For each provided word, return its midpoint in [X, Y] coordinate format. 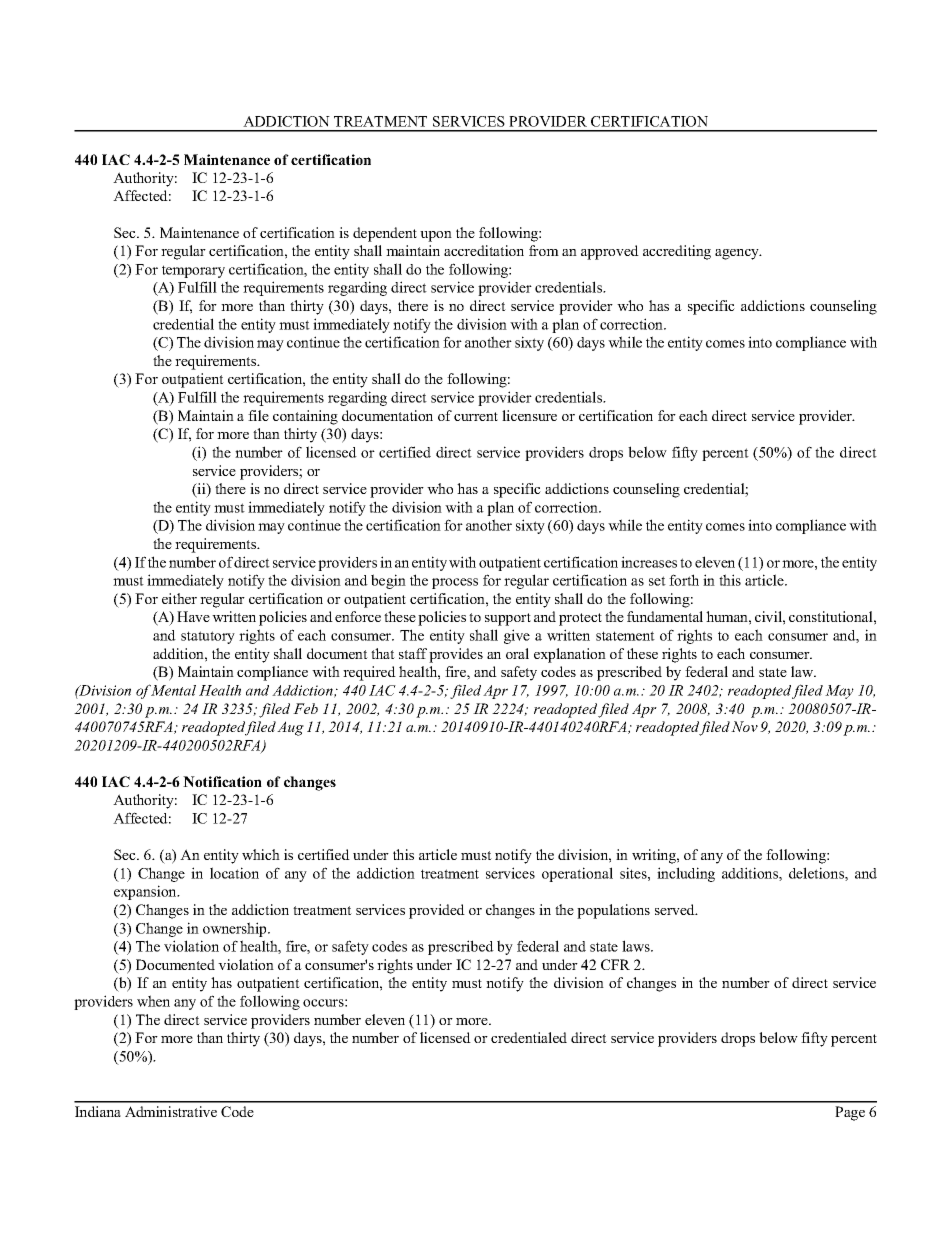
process [455, 583]
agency [738, 254]
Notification [222, 781]
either [179, 598]
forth [684, 580]
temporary [193, 271]
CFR [615, 964]
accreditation [484, 250]
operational [577, 874]
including [686, 874]
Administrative [171, 1111]
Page [850, 1113]
